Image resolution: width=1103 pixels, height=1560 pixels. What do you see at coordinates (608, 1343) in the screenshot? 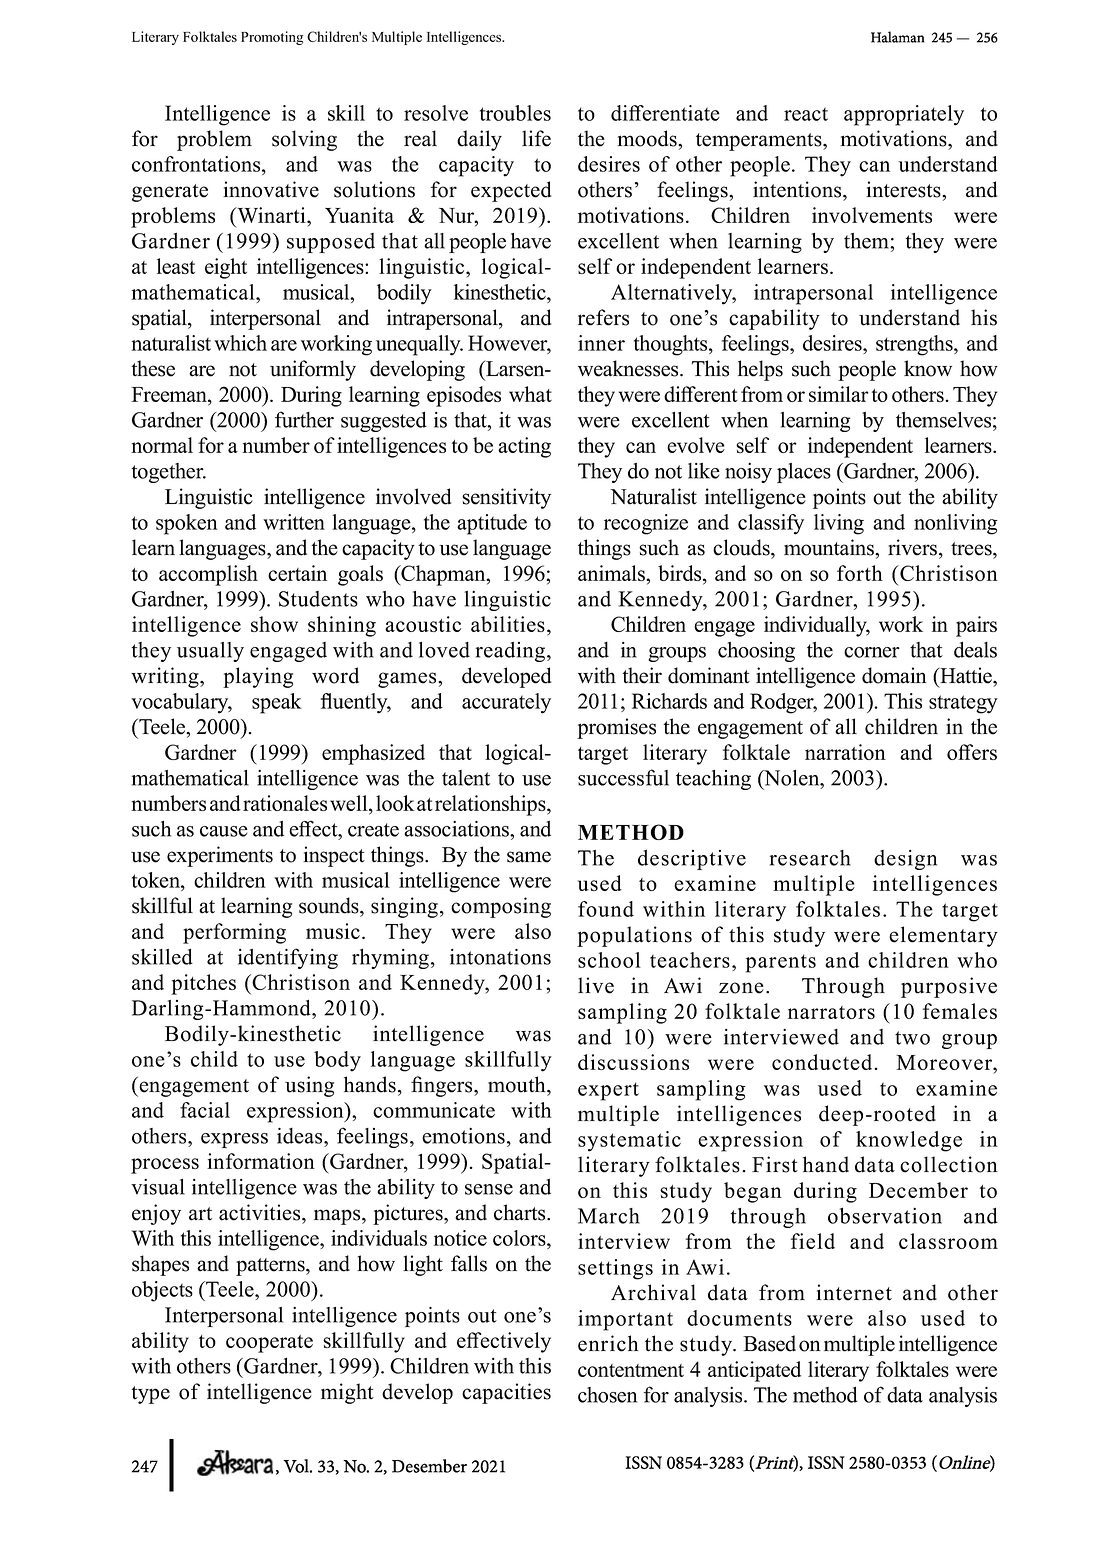
I see `enrich` at bounding box center [608, 1343].
